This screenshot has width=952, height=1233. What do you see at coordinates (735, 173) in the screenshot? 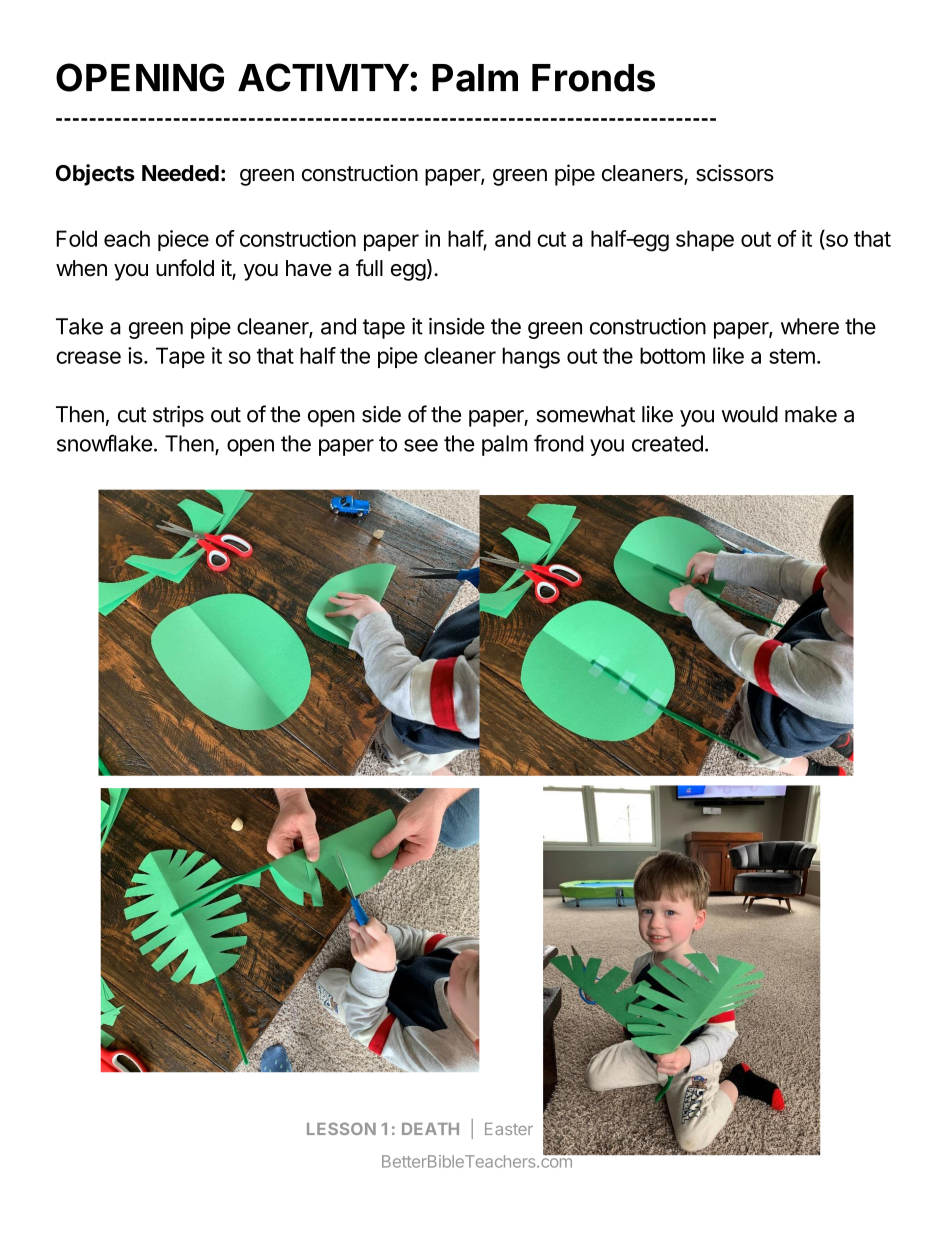
I see `scissors` at bounding box center [735, 173].
